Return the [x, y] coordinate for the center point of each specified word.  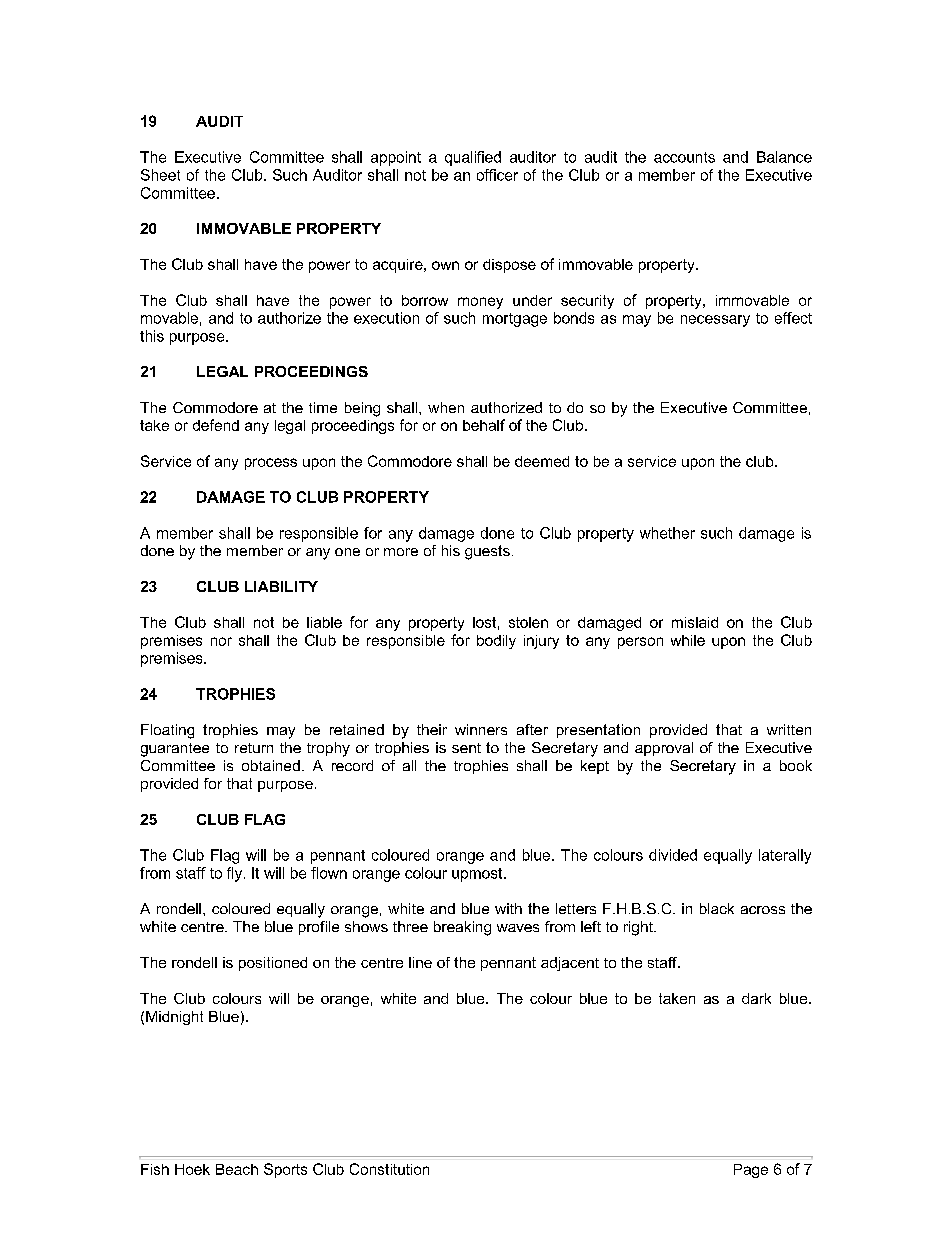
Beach [237, 1169]
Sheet [160, 175]
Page [751, 1171]
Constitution [389, 1169]
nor [221, 641]
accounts [684, 157]
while [688, 640]
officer [497, 175]
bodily [496, 642]
